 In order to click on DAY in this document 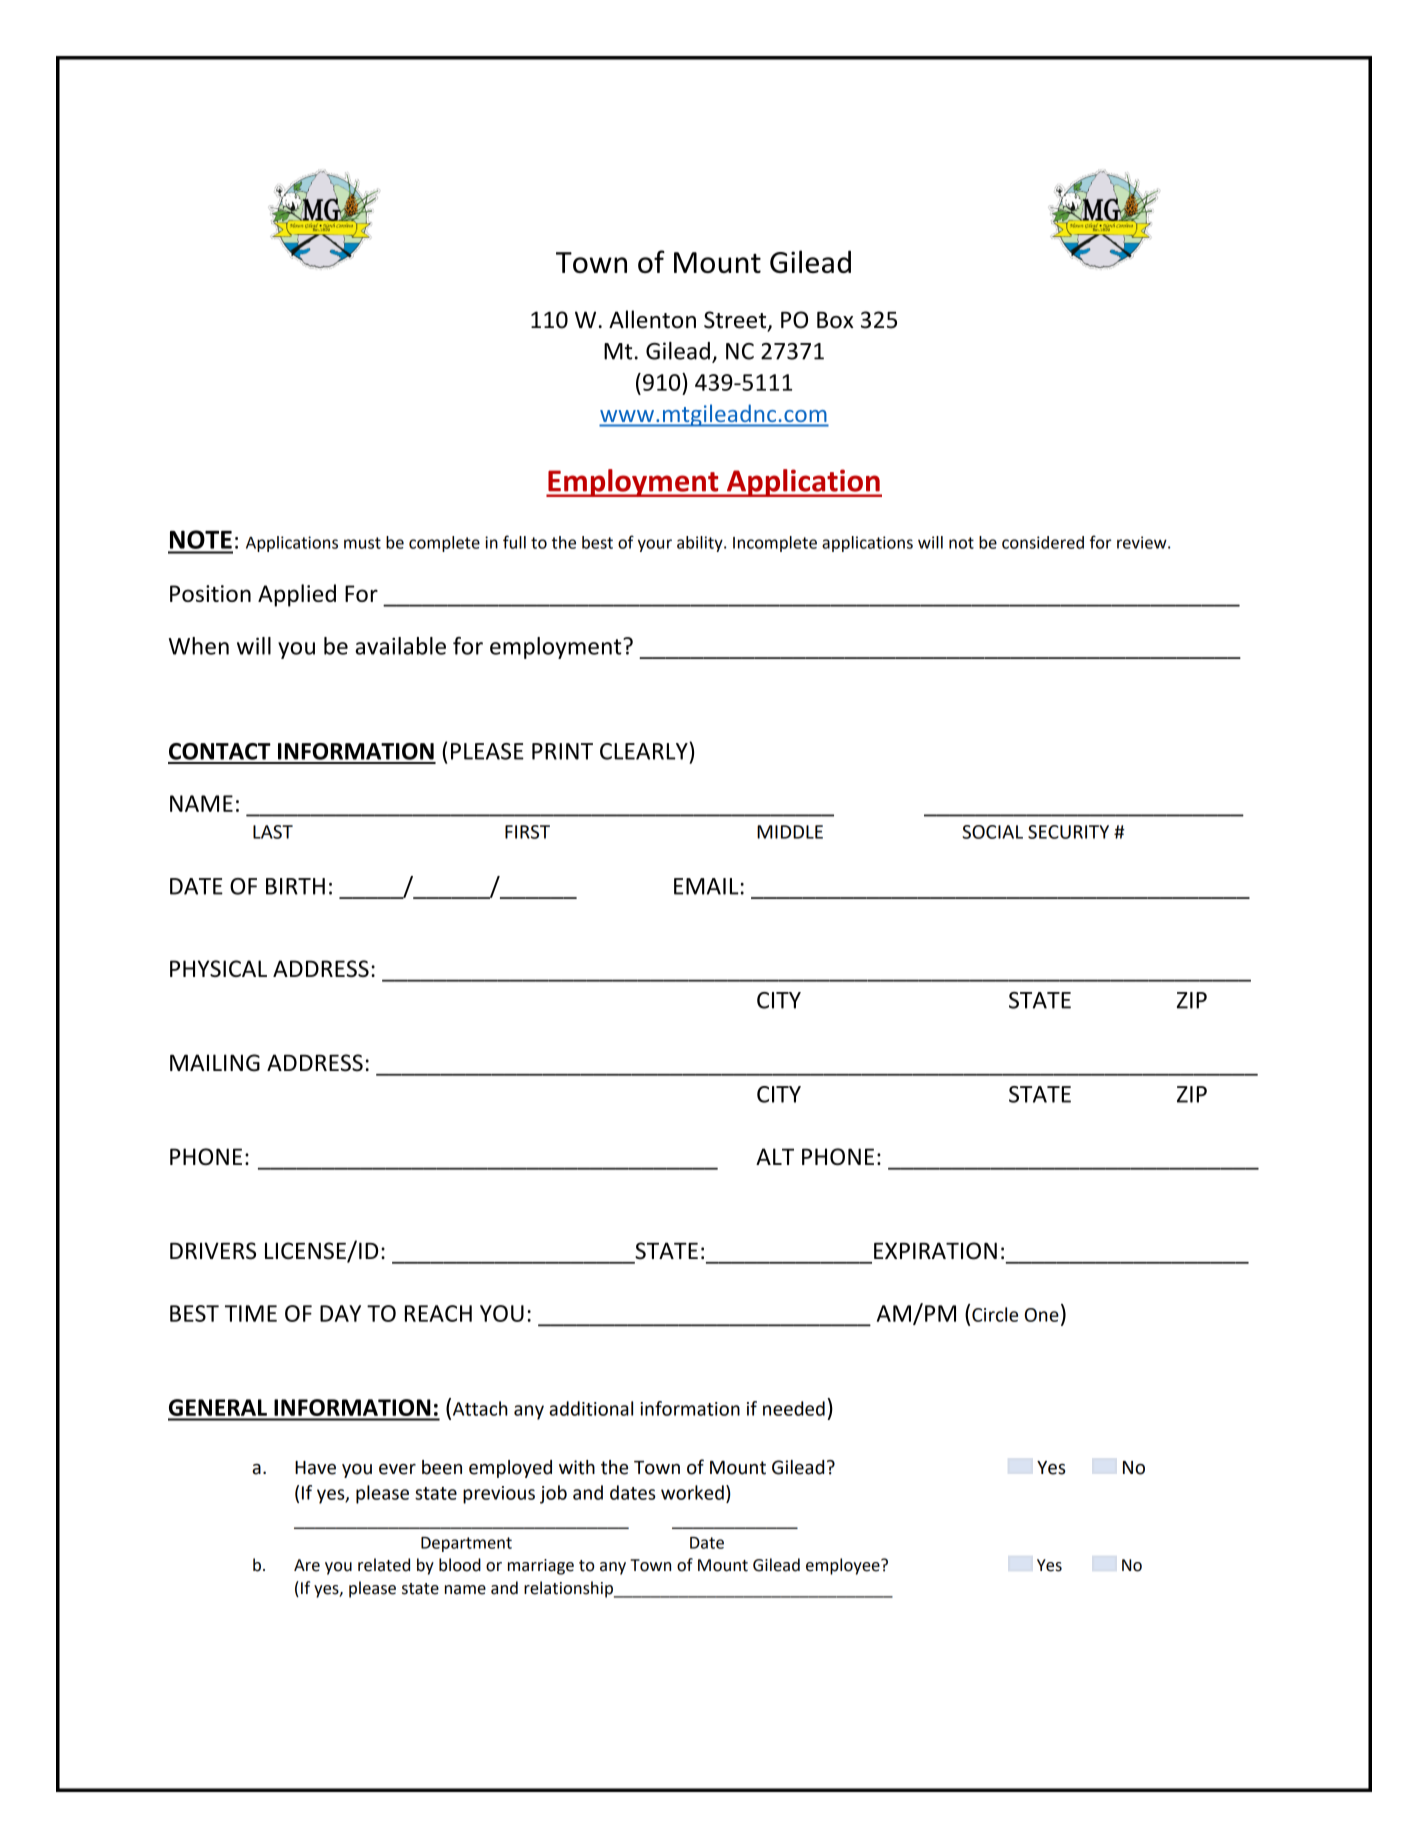, I will do `click(340, 1313)`.
